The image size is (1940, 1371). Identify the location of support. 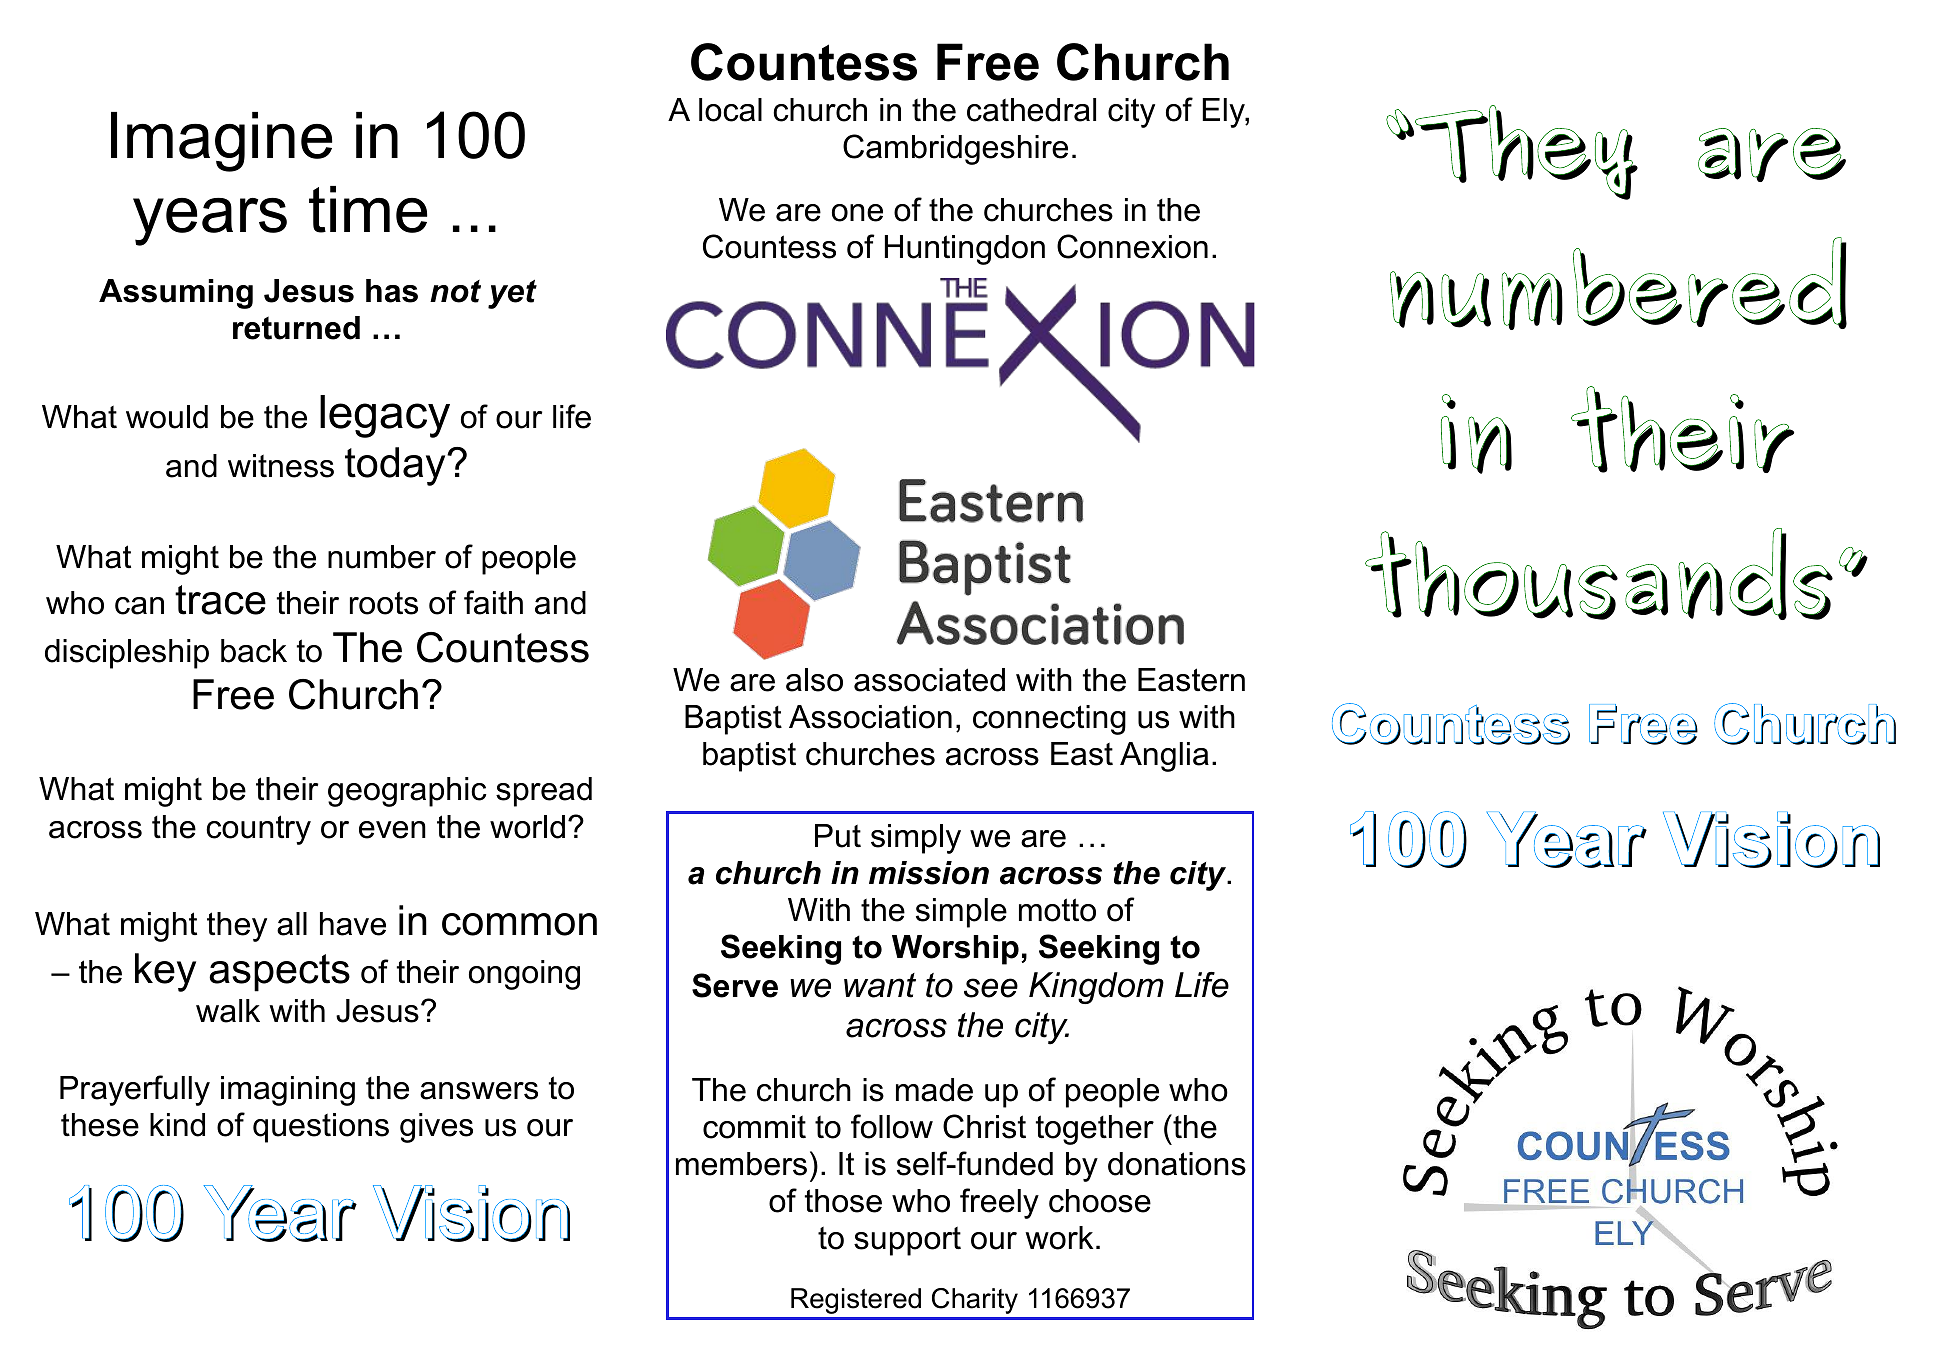
(907, 1241).
